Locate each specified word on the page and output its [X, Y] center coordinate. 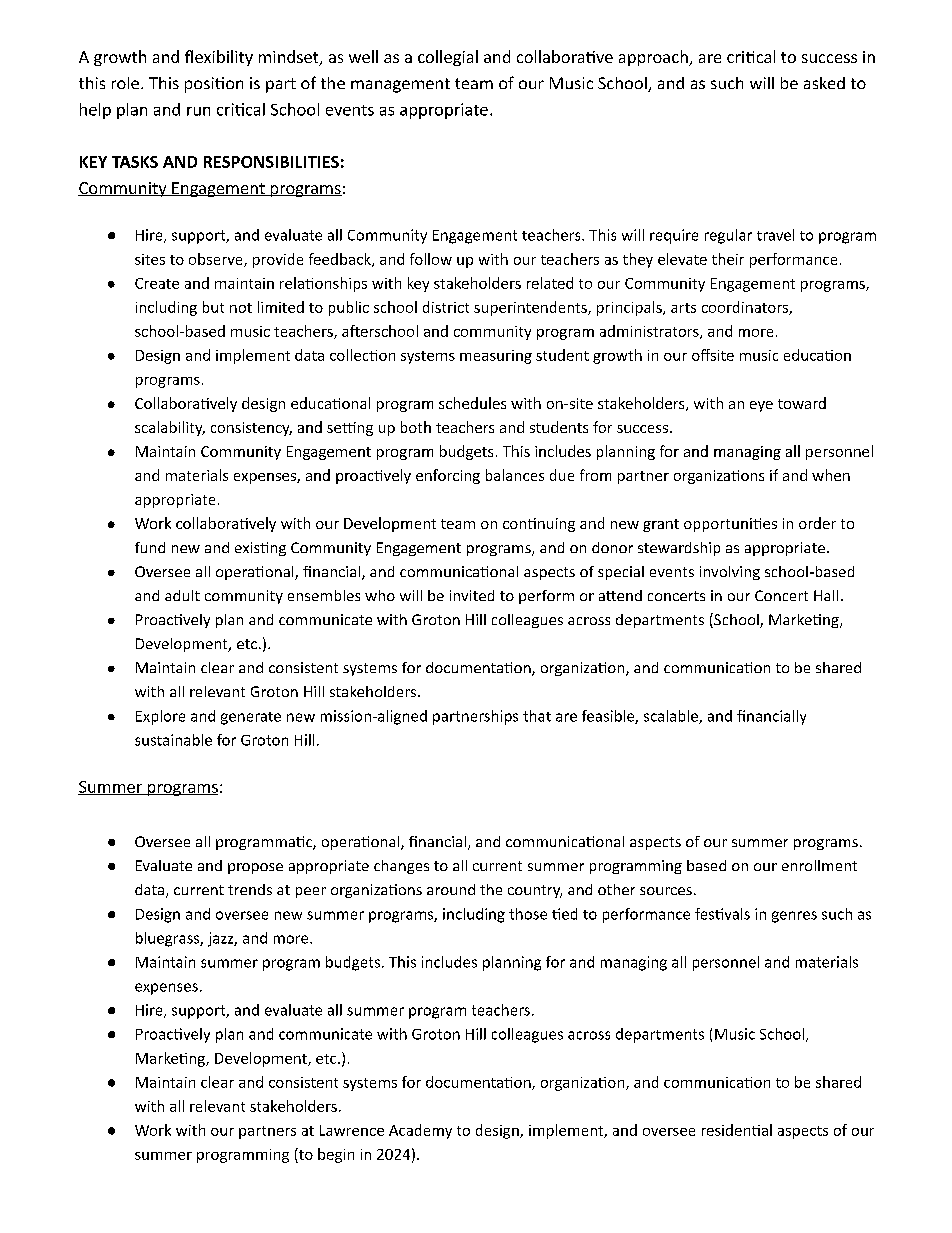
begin [336, 1155]
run [198, 111]
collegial [448, 58]
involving [730, 573]
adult [182, 595]
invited [472, 595]
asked [824, 83]
